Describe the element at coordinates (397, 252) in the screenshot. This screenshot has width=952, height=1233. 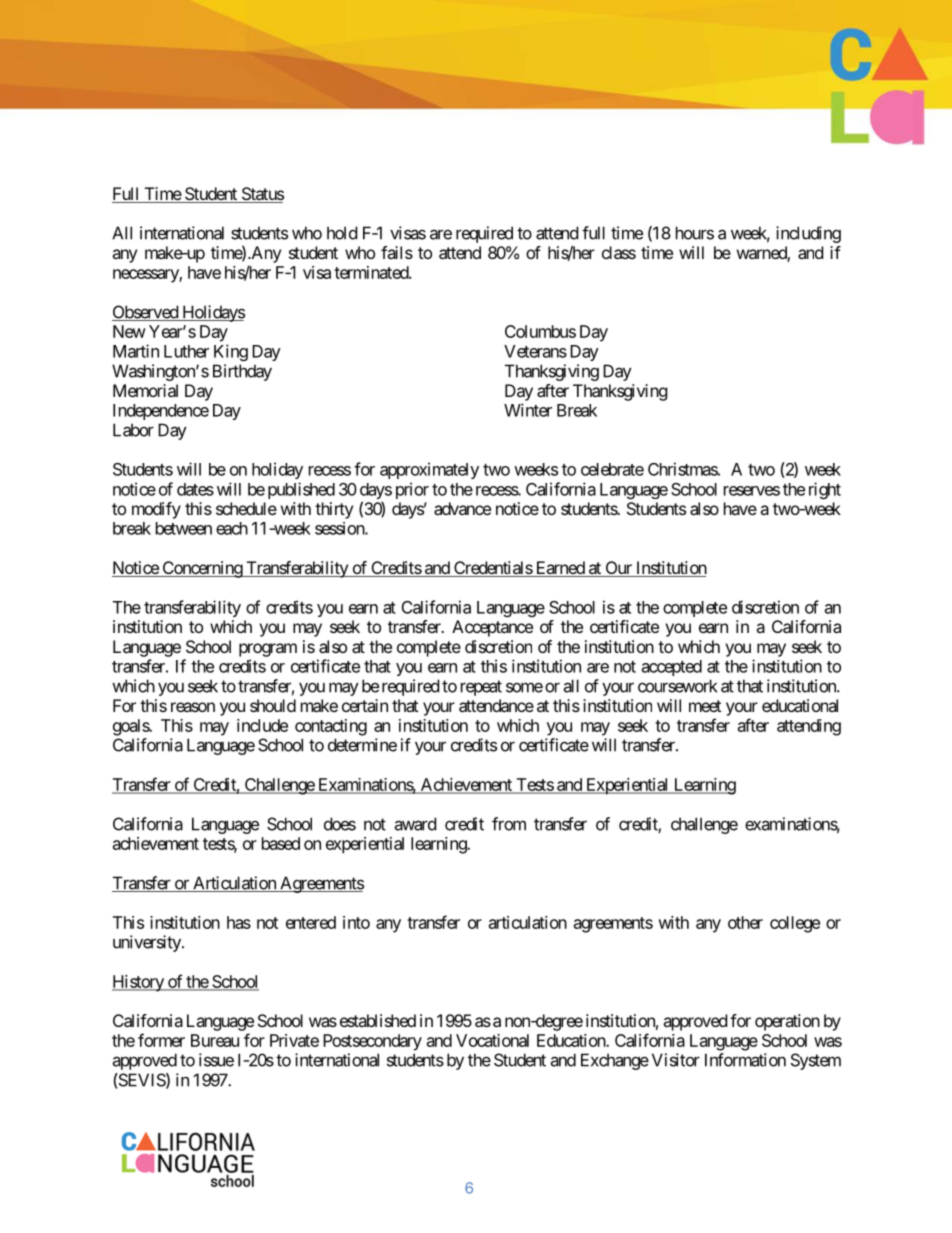
I see `fails` at that location.
